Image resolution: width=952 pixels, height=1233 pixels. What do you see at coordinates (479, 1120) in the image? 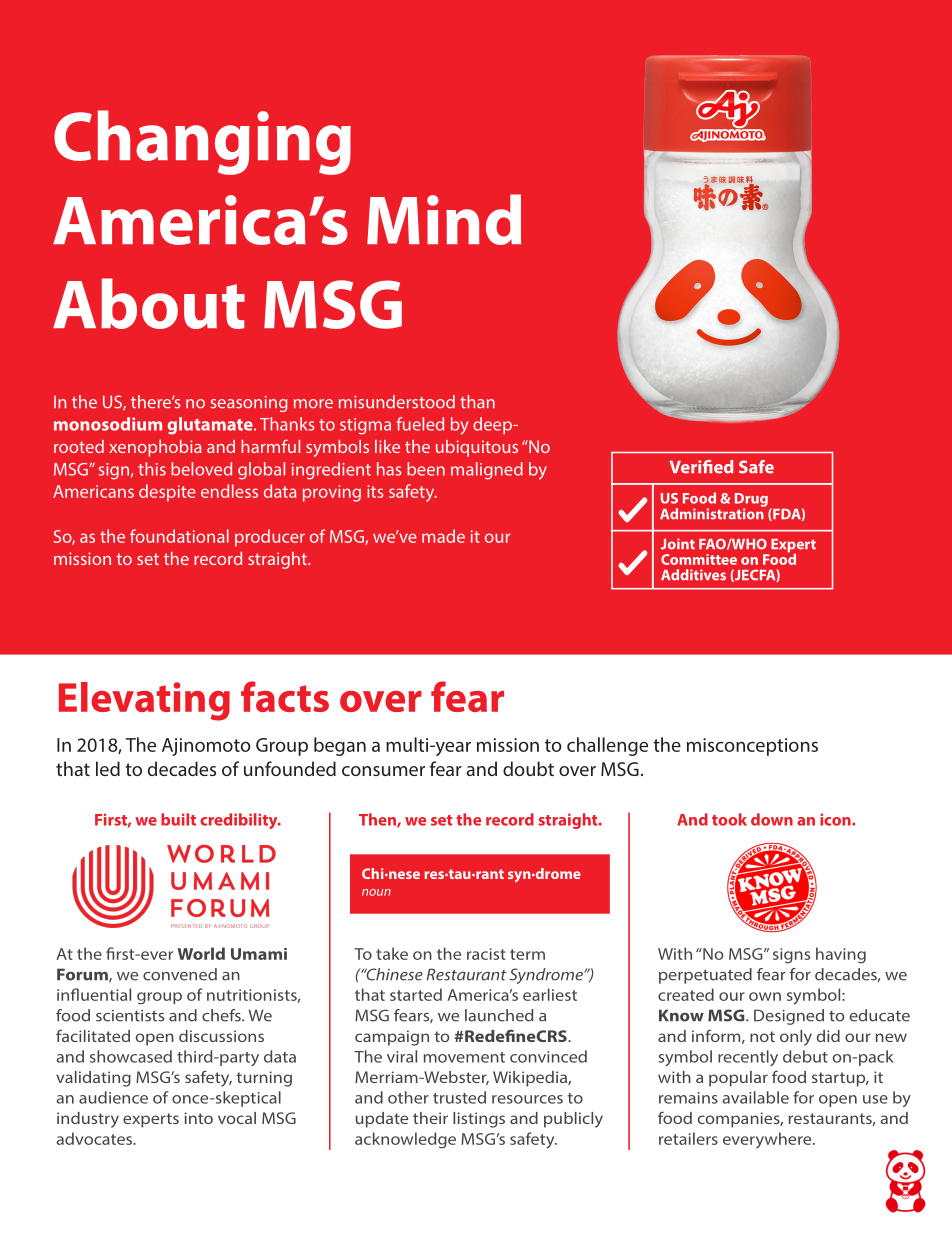
I see `listings` at bounding box center [479, 1120].
